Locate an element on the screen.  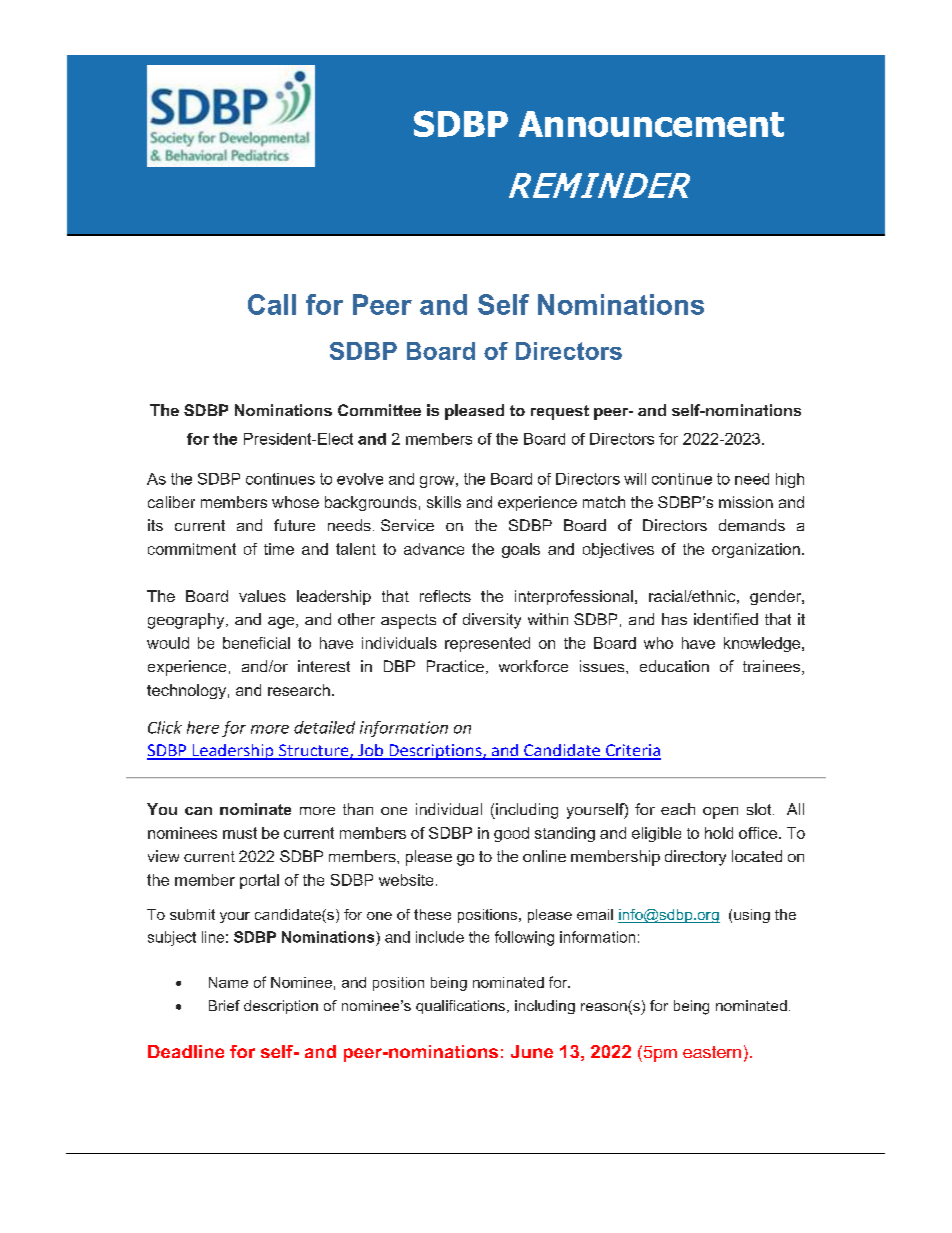
good is located at coordinates (511, 834).
